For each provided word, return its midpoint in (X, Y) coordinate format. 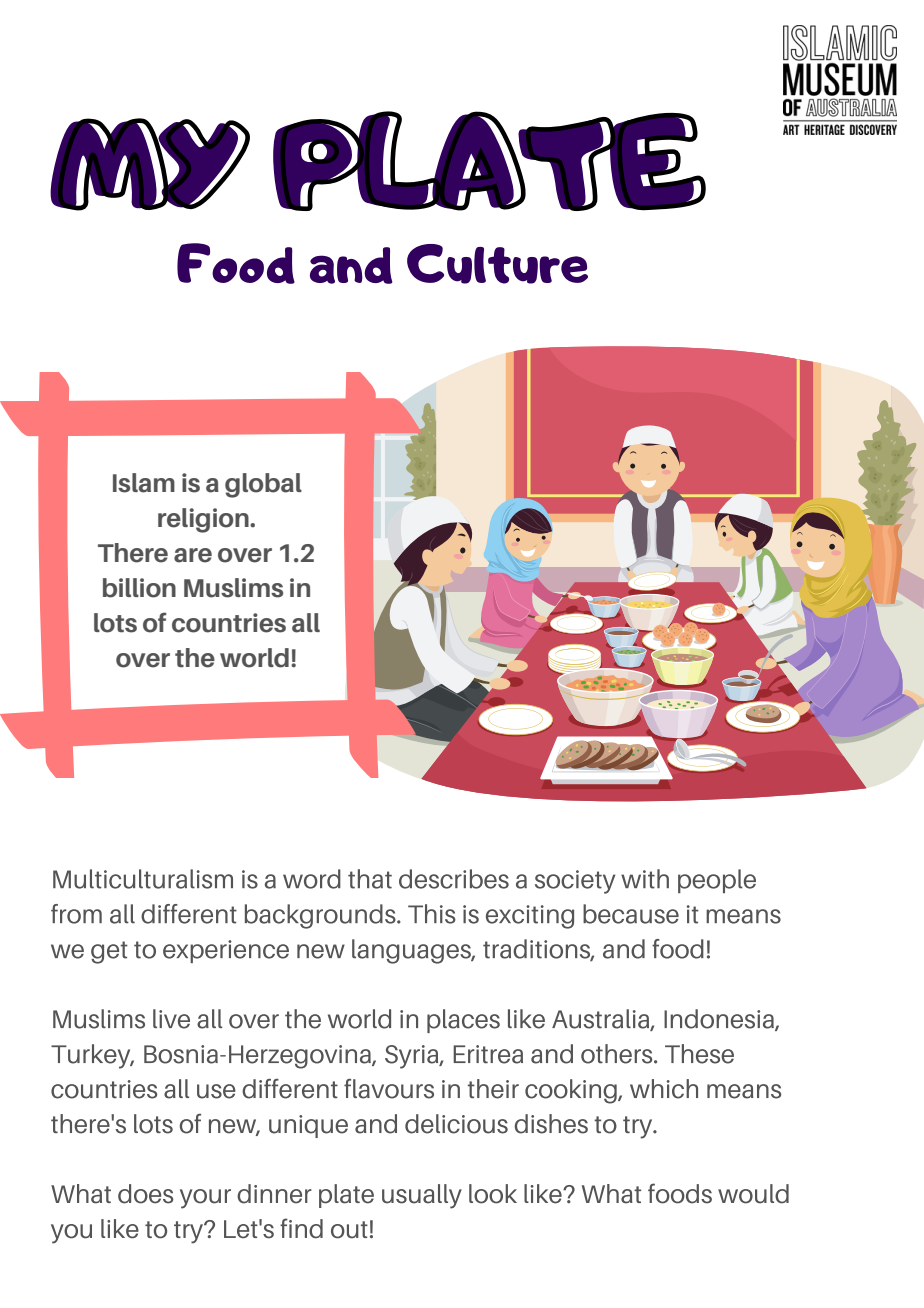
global (263, 485)
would (753, 1194)
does (145, 1194)
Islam (144, 483)
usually (422, 1196)
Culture (497, 264)
